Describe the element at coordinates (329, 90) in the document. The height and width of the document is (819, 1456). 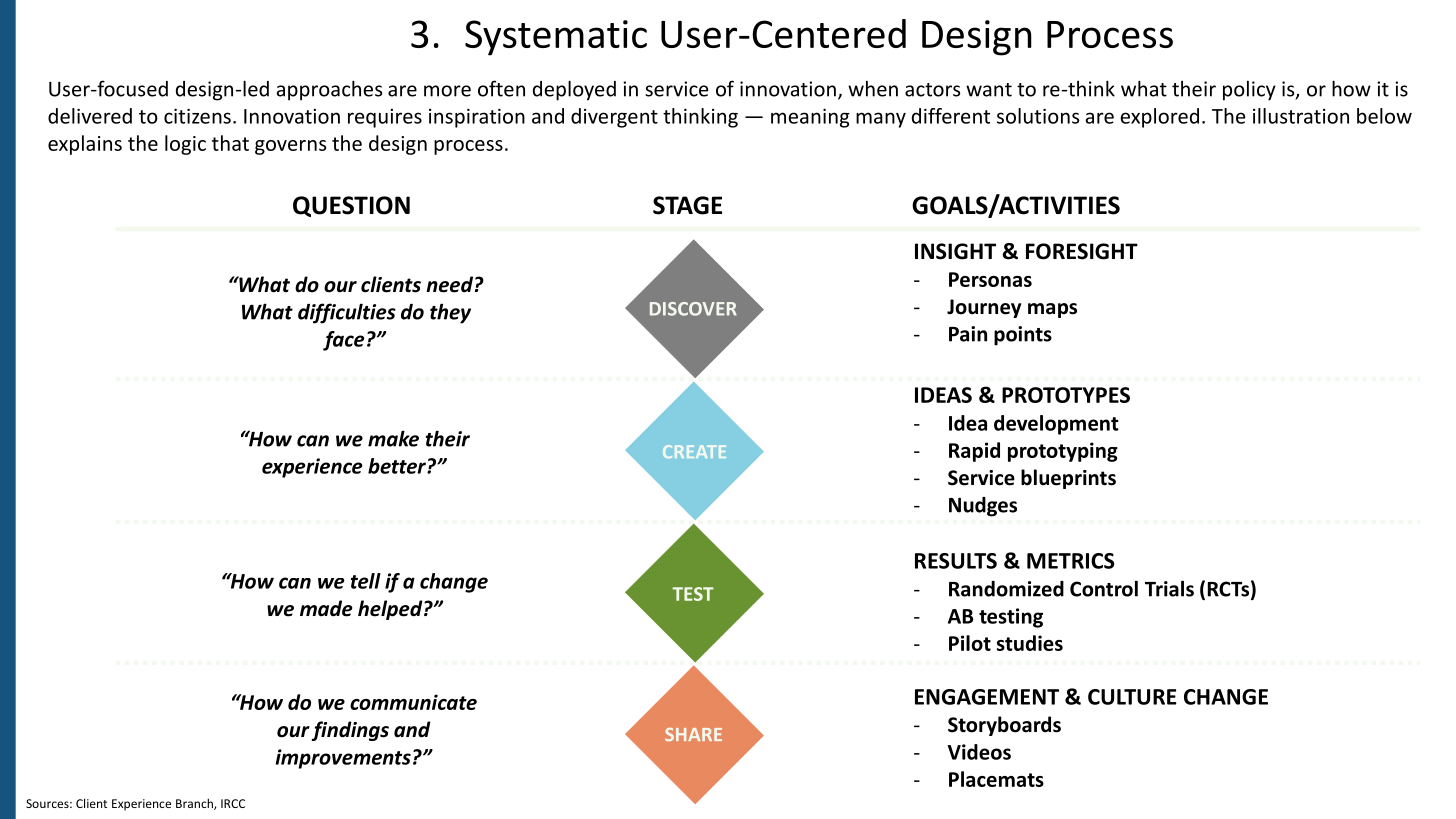
I see `approaches` at that location.
